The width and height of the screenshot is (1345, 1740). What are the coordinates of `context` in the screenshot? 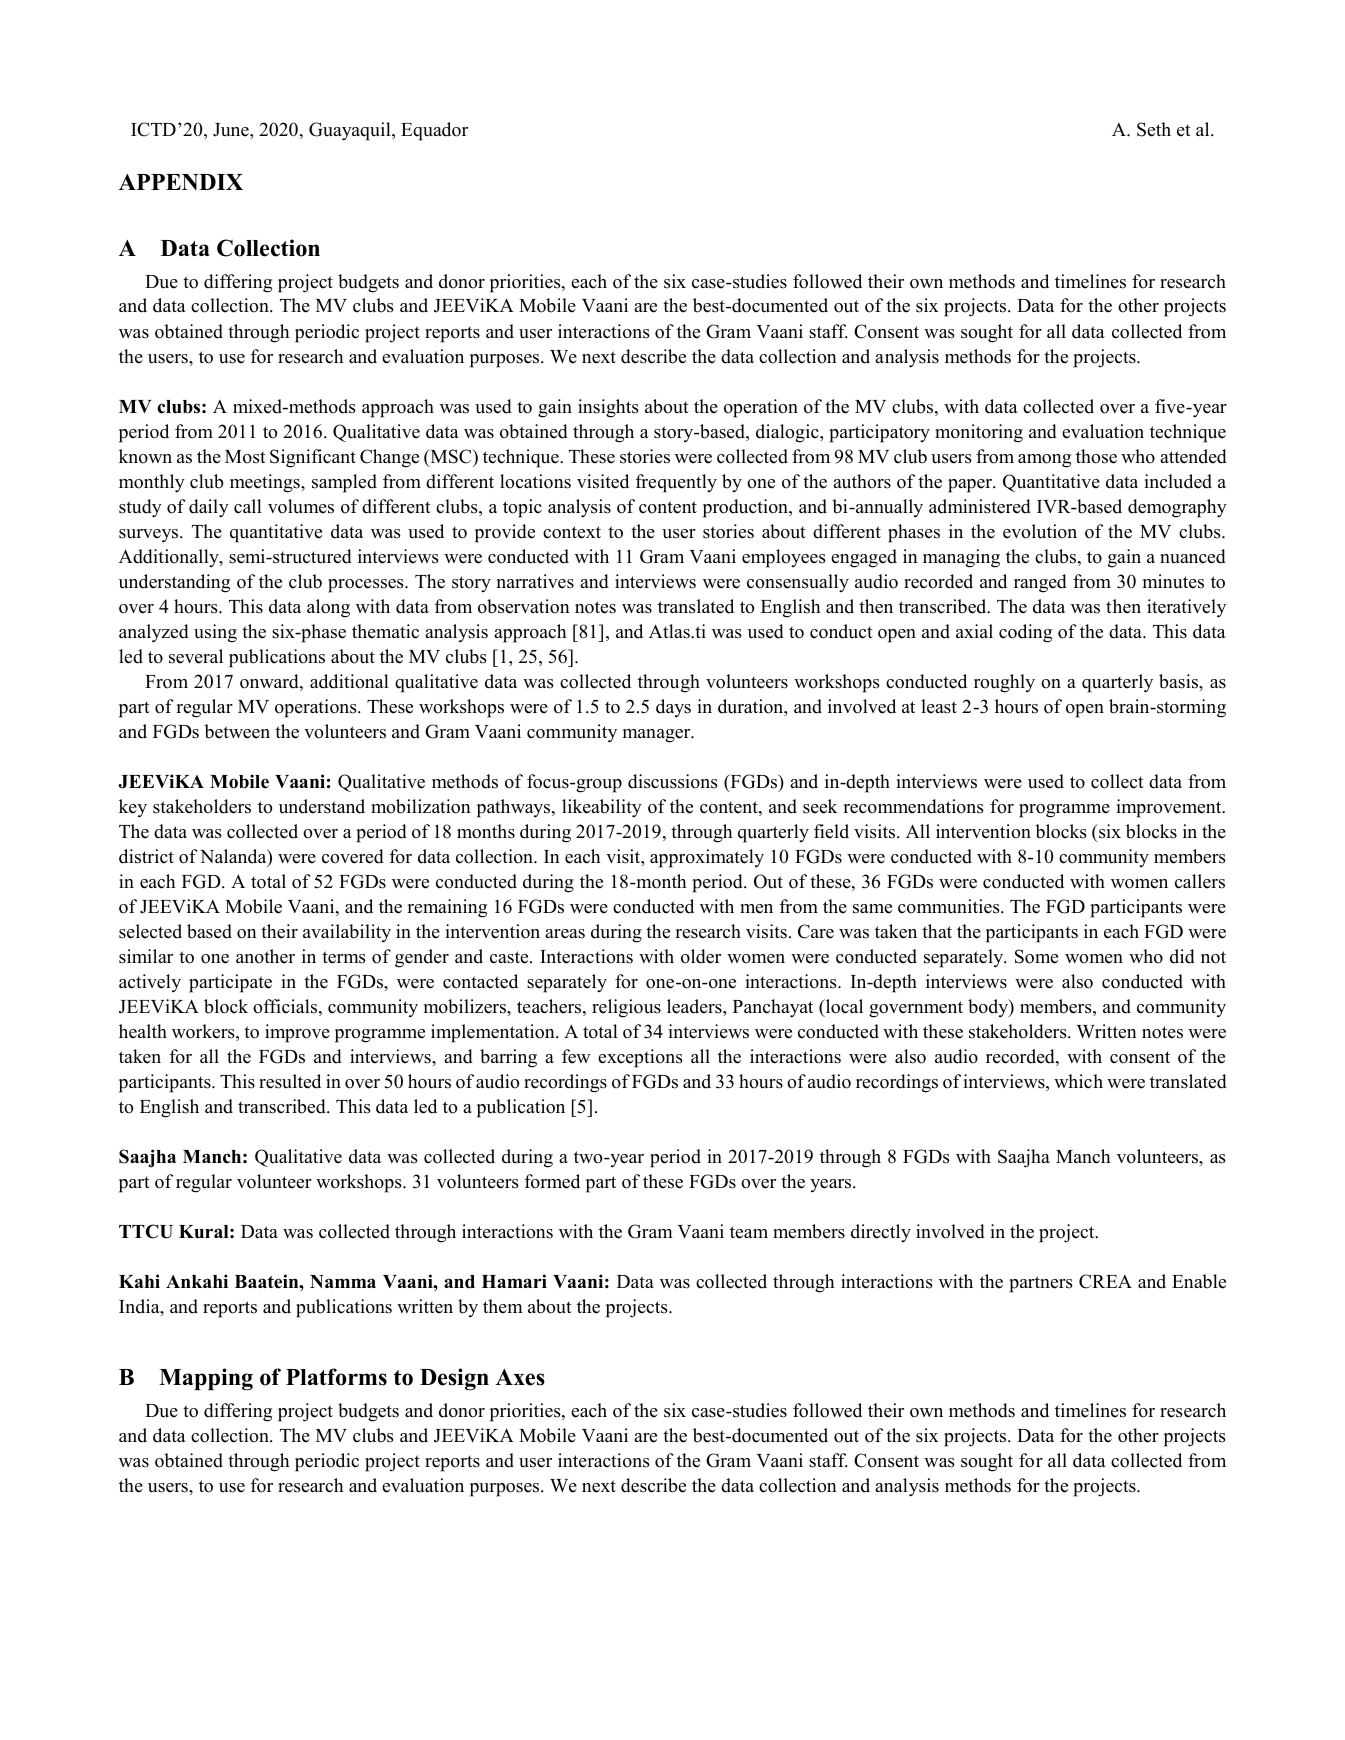 It's located at (572, 532).
